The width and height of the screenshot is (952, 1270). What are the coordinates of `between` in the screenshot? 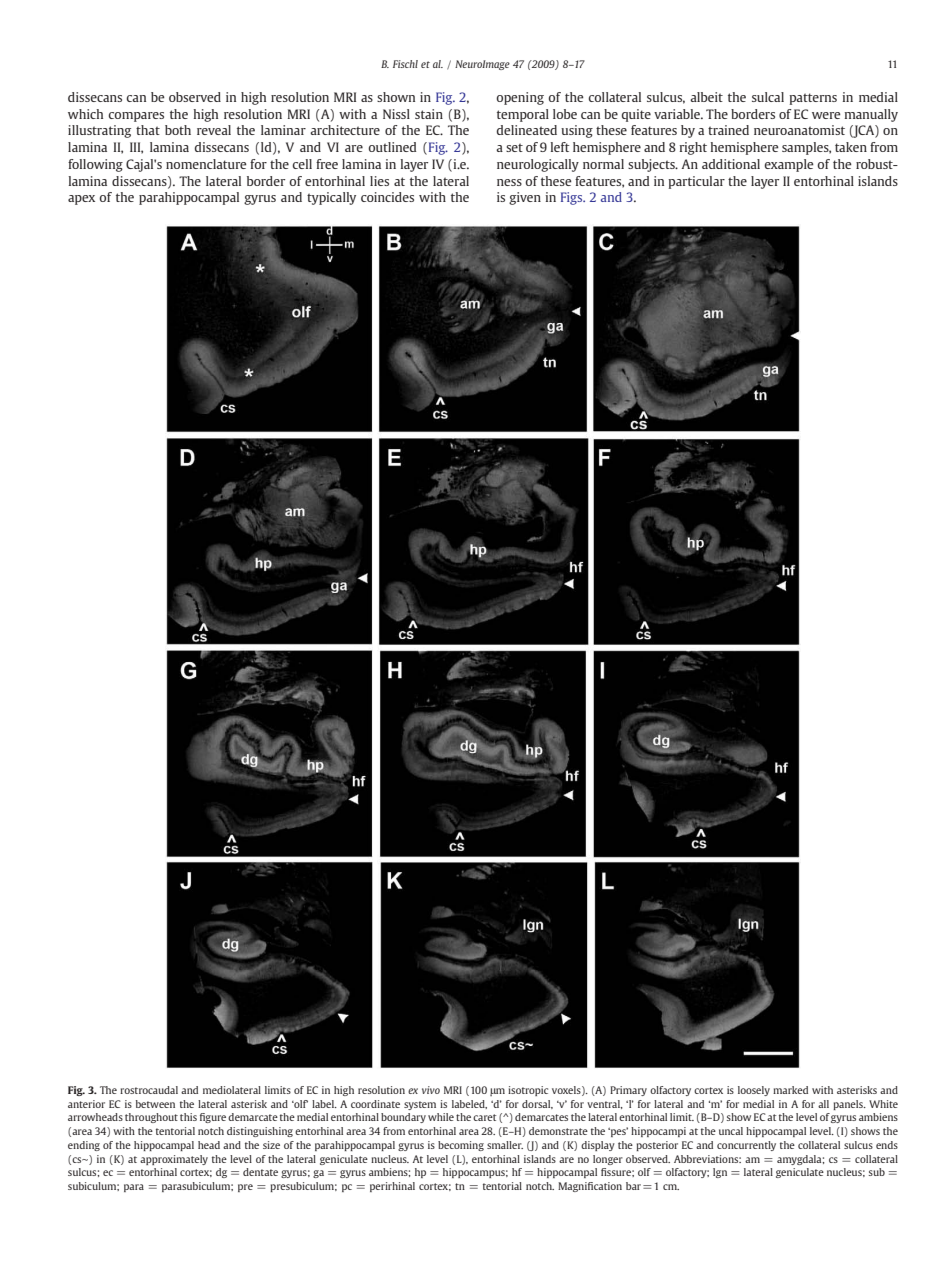 It's located at (155, 1104).
